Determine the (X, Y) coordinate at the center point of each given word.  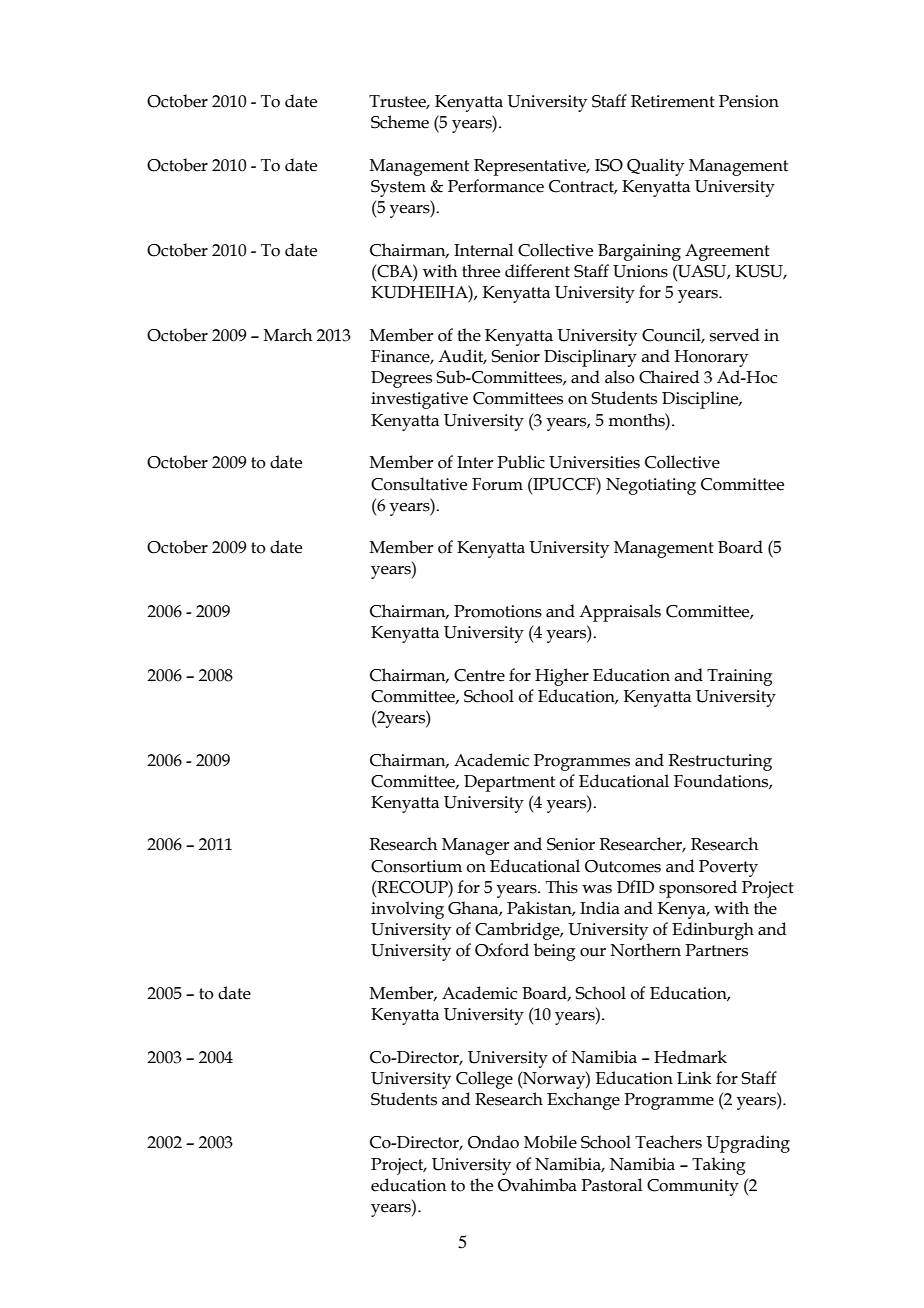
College (484, 1080)
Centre (479, 675)
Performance (496, 186)
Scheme (400, 122)
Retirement (673, 101)
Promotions (498, 611)
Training (740, 677)
